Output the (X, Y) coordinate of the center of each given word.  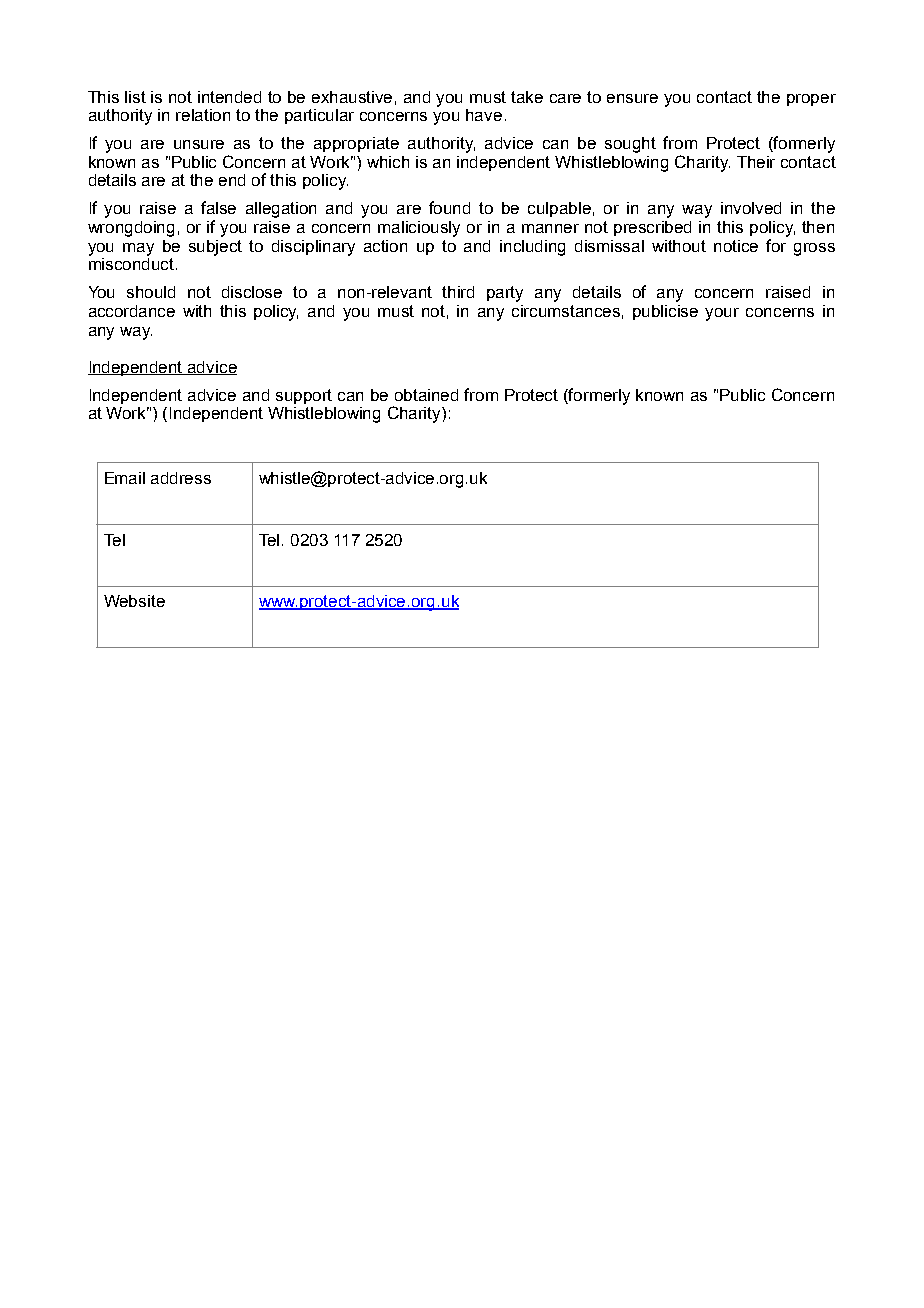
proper (811, 100)
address (181, 478)
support (304, 396)
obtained (426, 395)
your (722, 314)
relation (203, 115)
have (484, 115)
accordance (132, 311)
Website (134, 601)
